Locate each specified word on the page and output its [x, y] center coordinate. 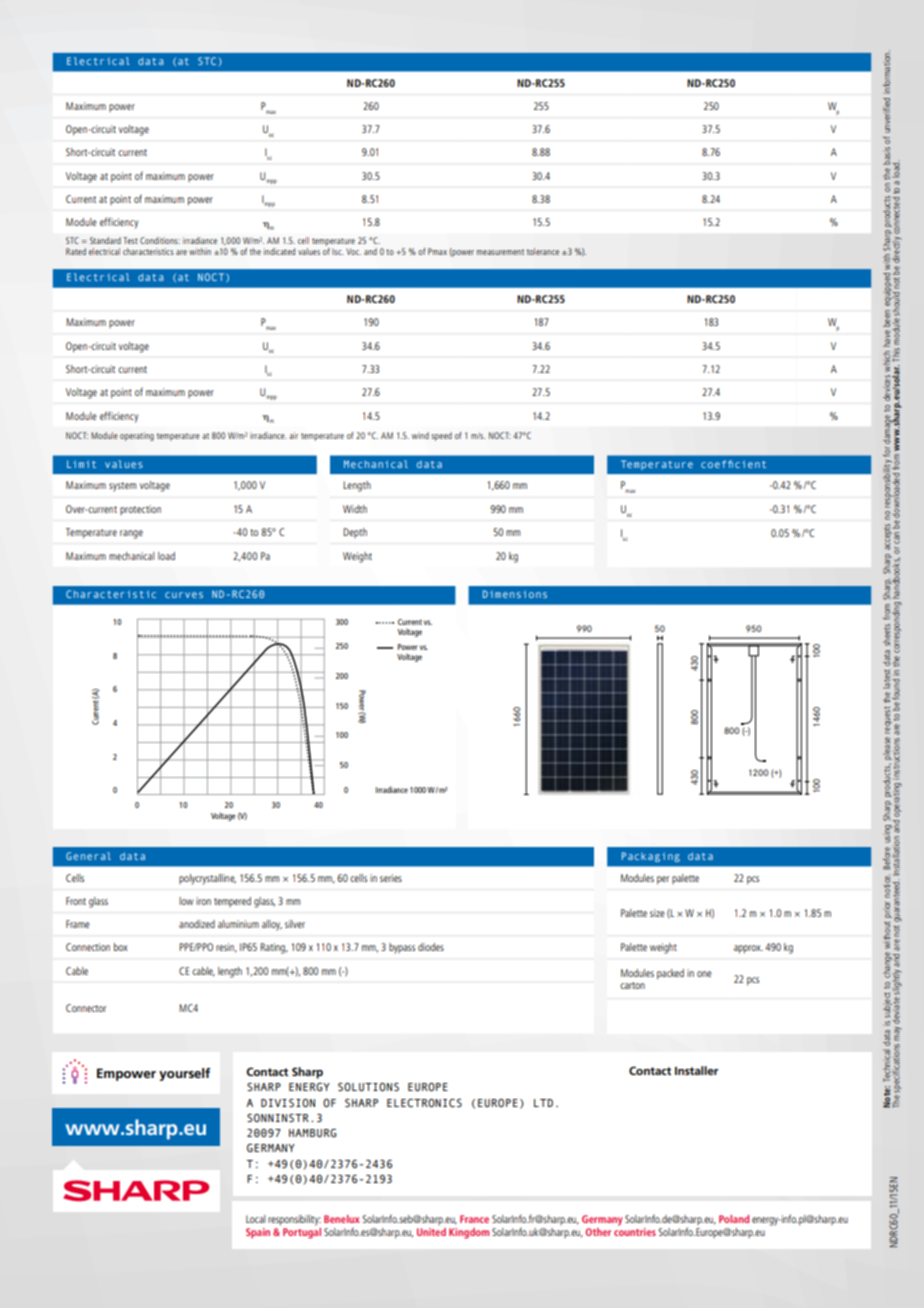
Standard [105, 240]
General [88, 856]
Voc [353, 251]
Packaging [651, 857]
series [391, 878]
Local [256, 1219]
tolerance [543, 251]
